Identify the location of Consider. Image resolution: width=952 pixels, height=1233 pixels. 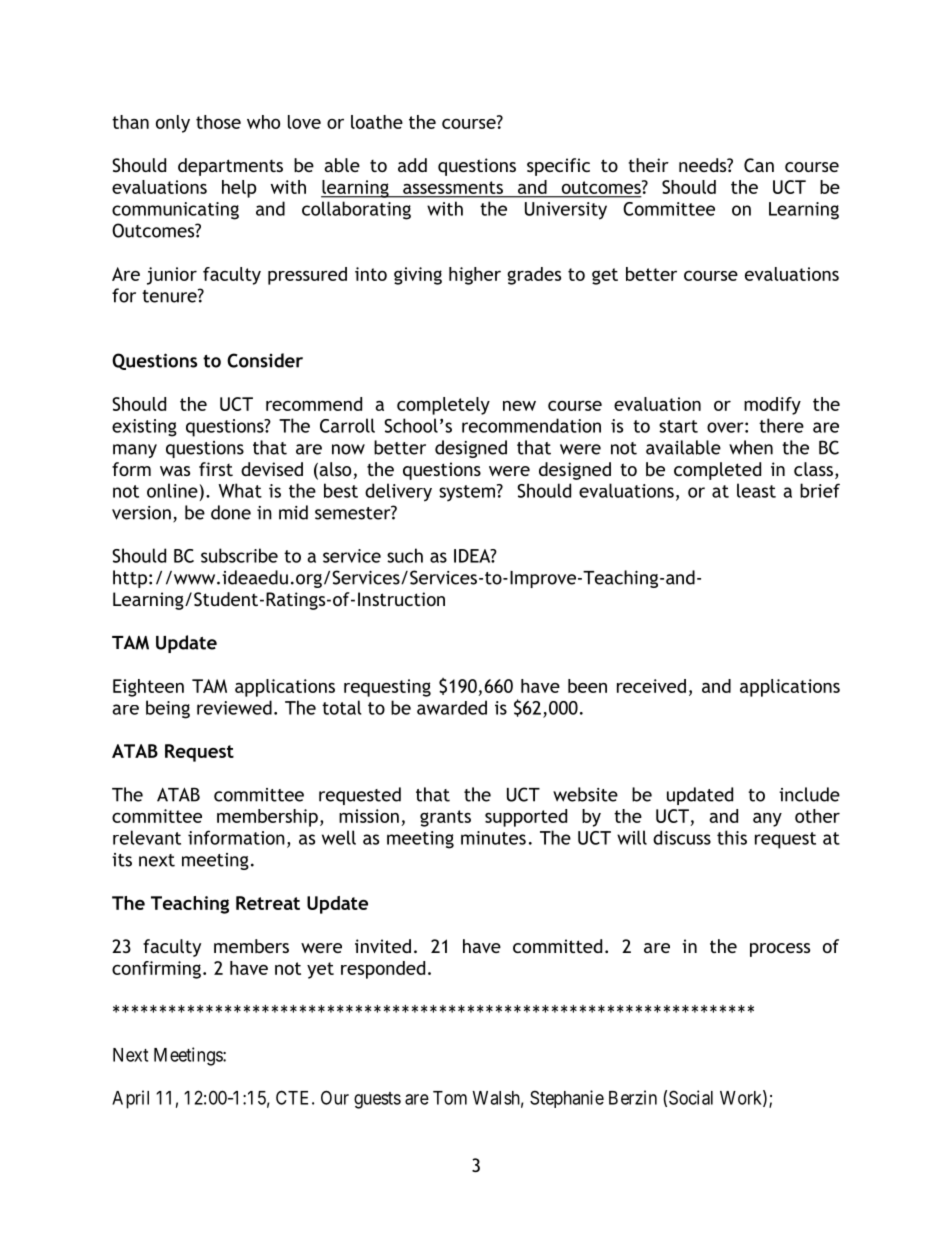
(265, 360).
